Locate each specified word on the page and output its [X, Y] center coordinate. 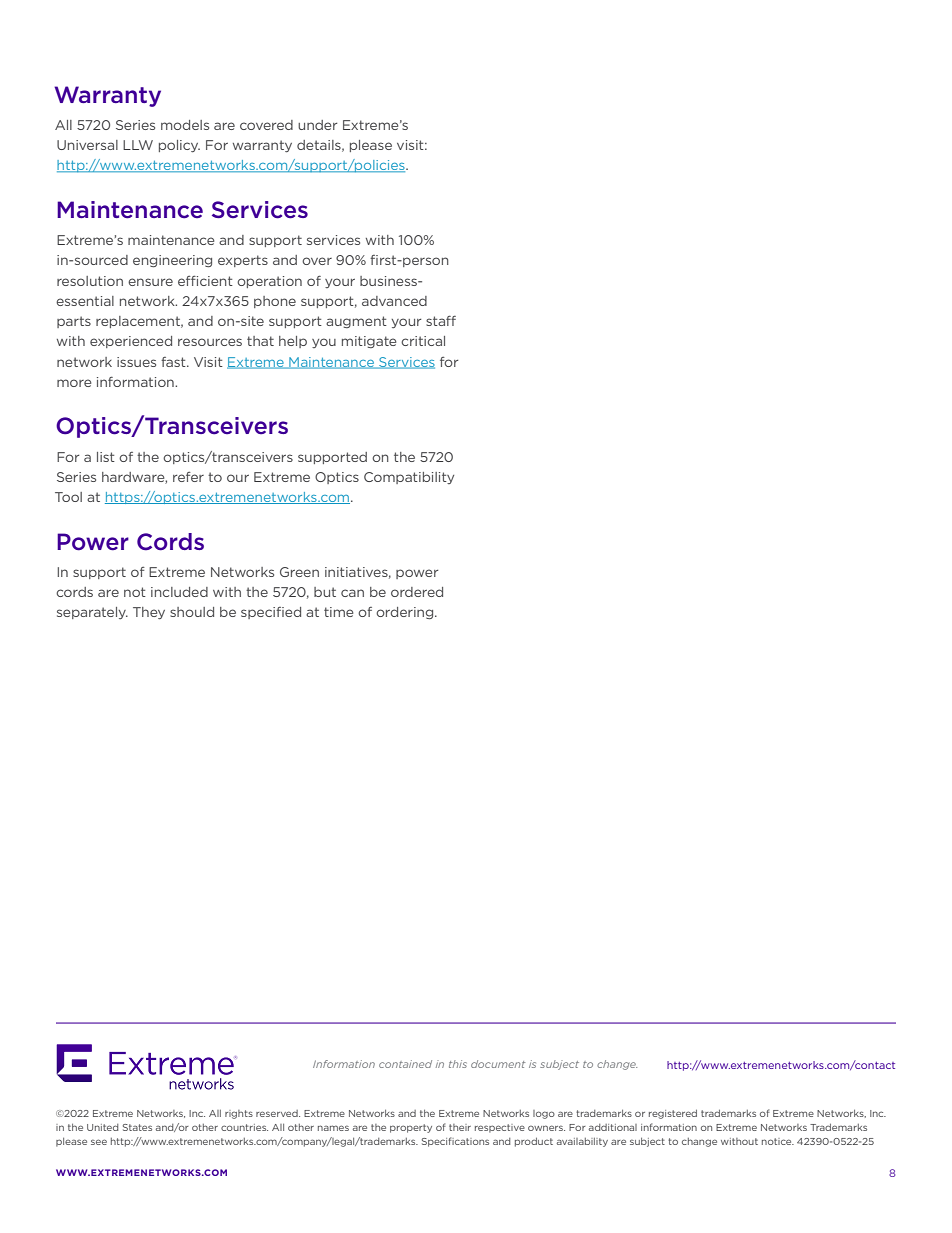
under [317, 125]
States [137, 1127]
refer [188, 477]
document [498, 1064]
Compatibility [409, 478]
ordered [417, 592]
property [411, 1128]
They [149, 613]
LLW [138, 145]
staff [441, 321]
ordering [406, 613]
